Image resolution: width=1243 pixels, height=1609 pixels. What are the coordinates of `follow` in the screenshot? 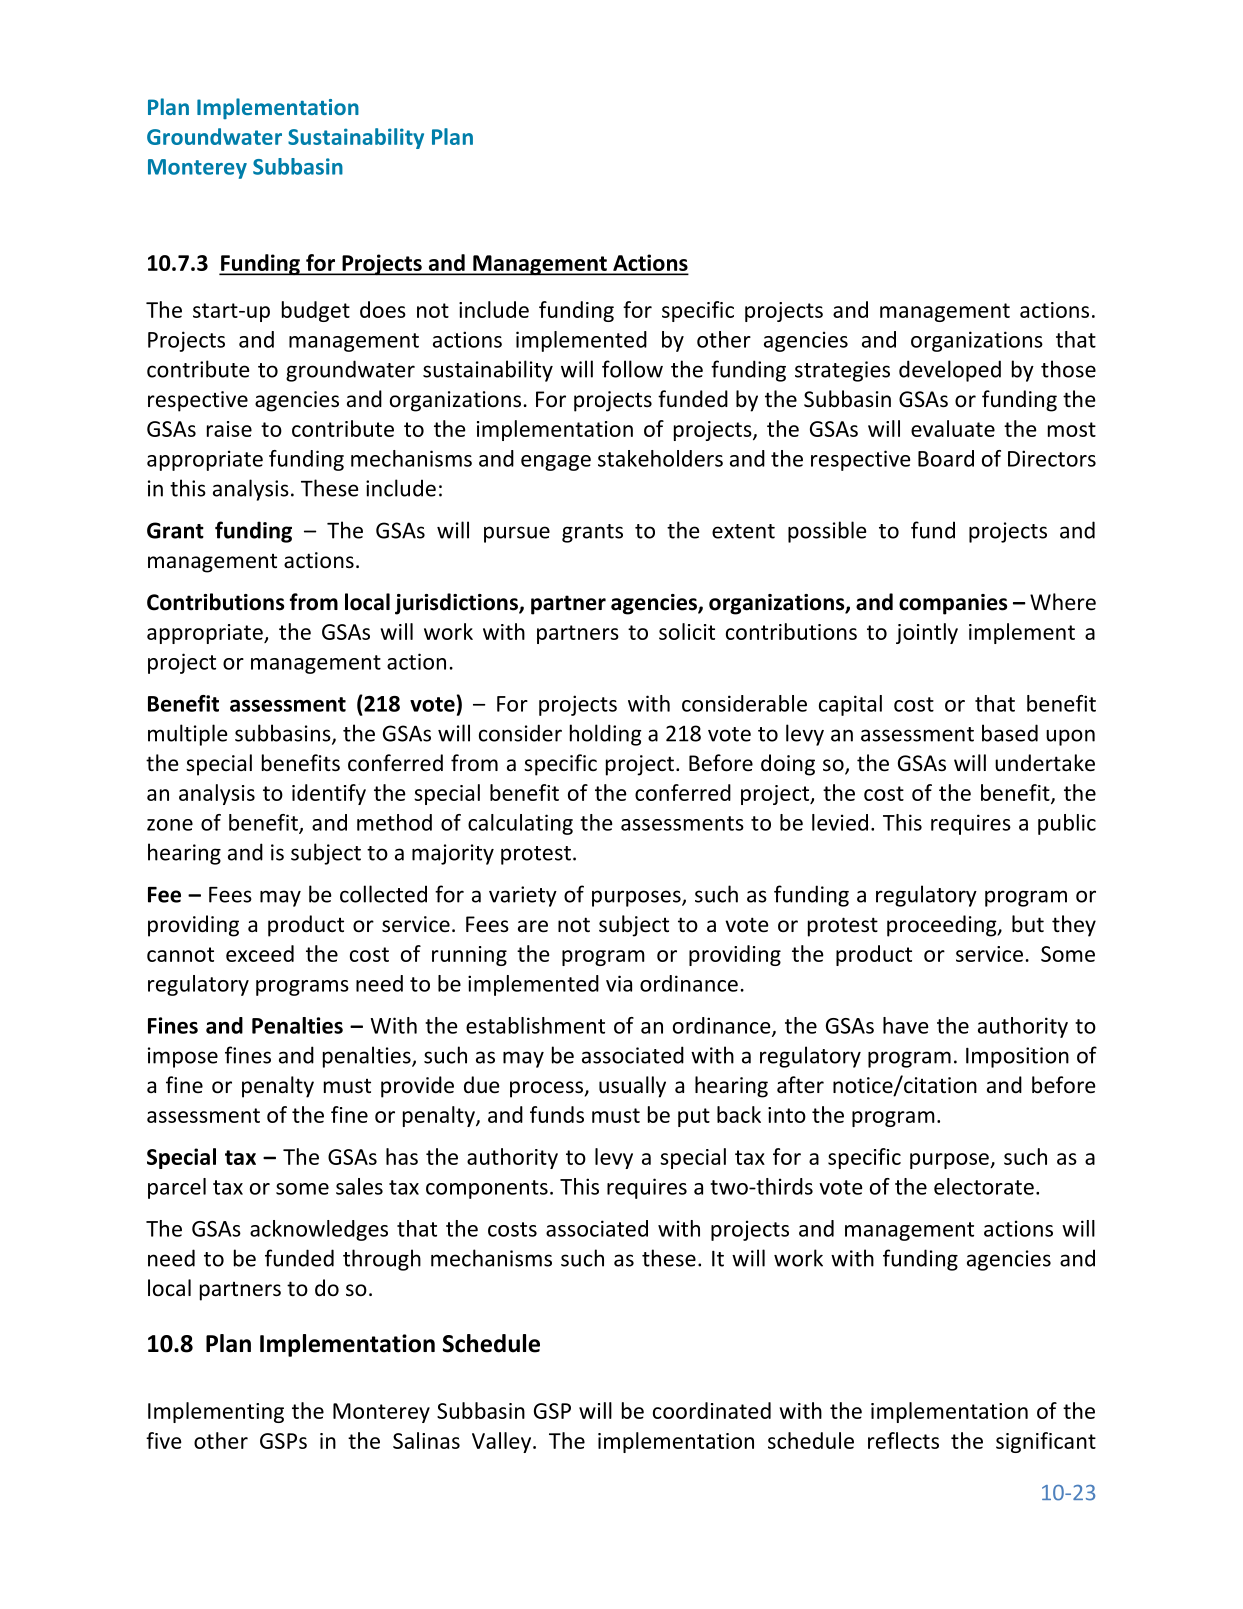 It's located at (632, 369).
